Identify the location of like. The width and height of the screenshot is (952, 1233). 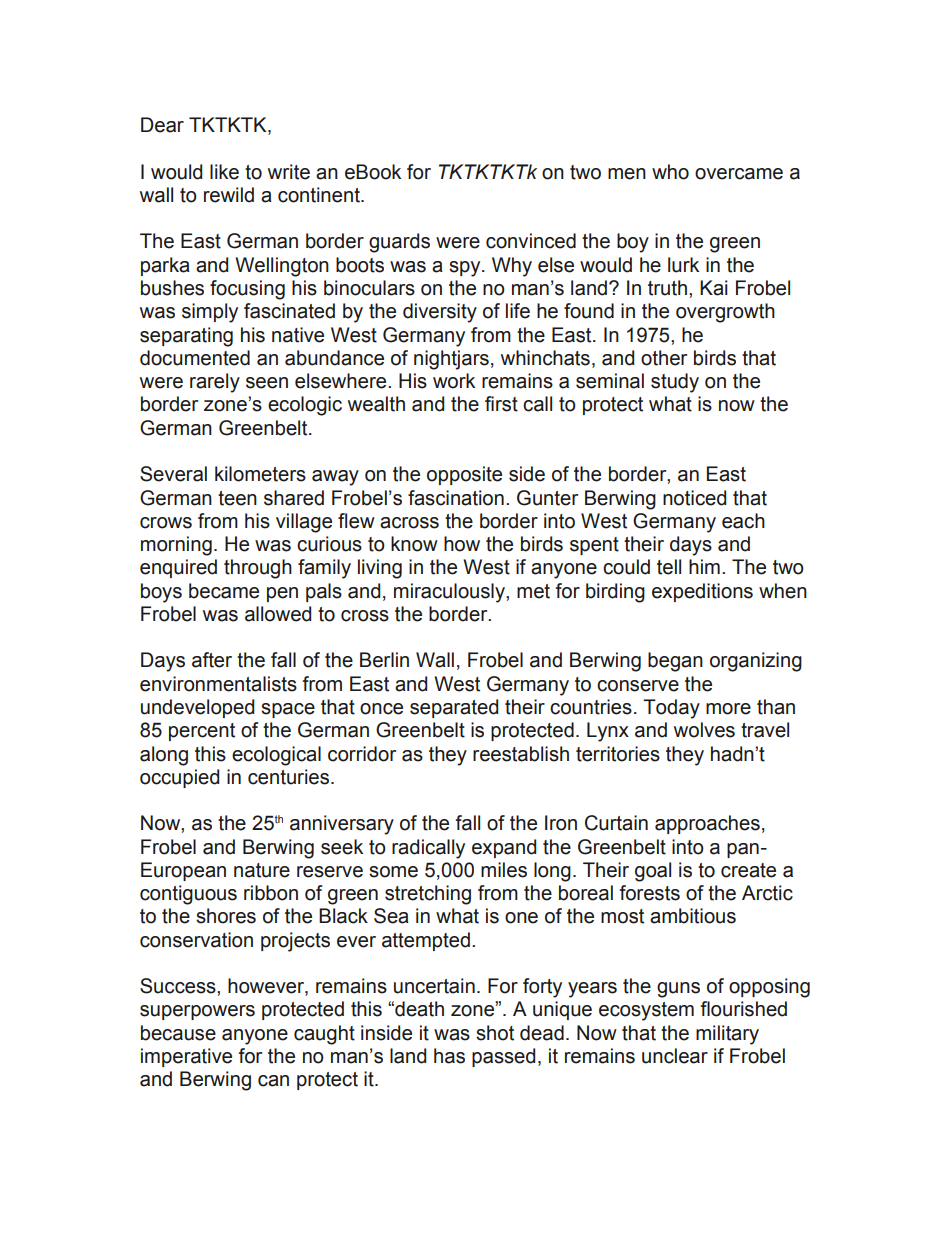
(224, 172).
